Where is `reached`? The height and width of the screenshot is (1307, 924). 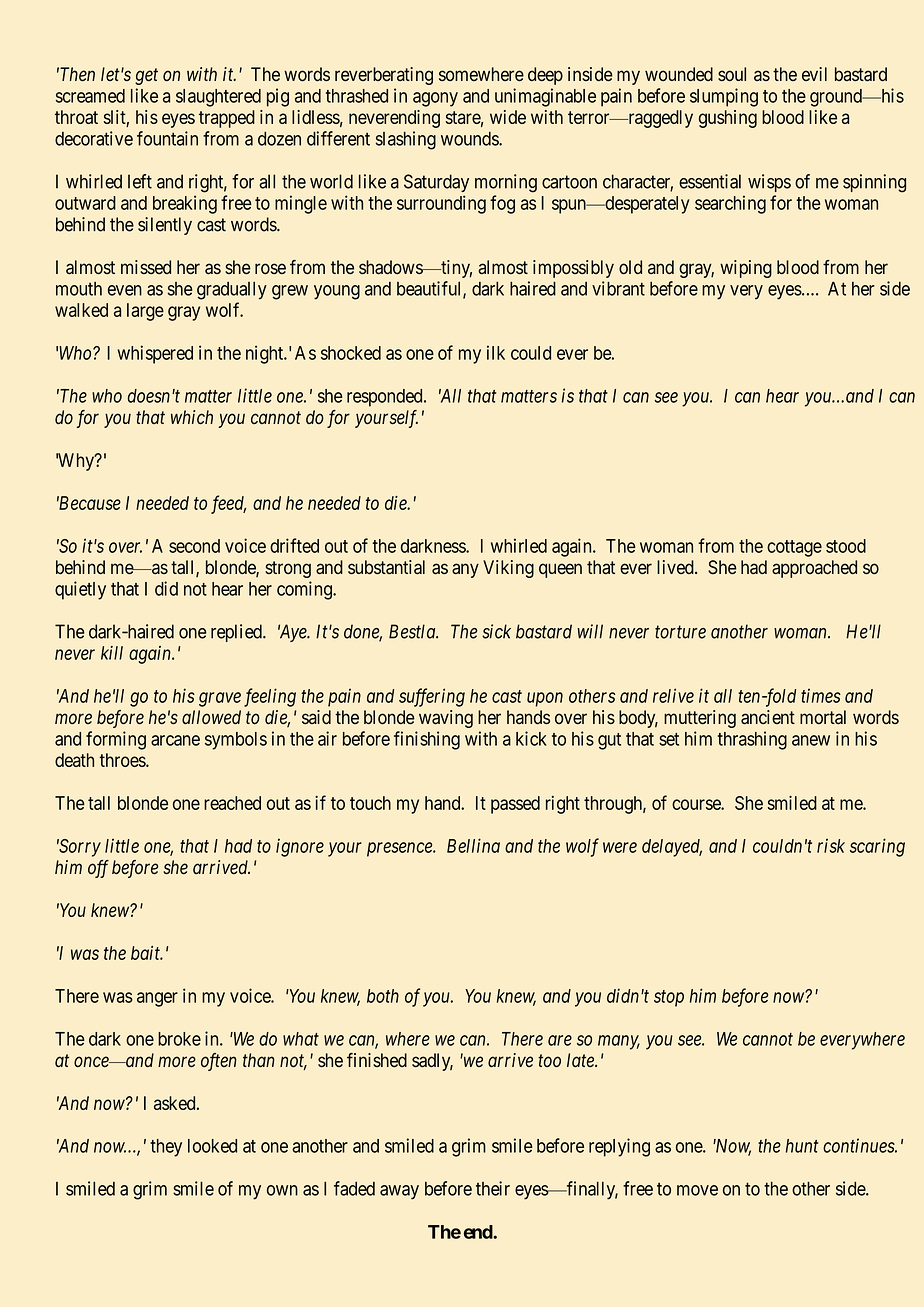 reached is located at coordinates (232, 803).
